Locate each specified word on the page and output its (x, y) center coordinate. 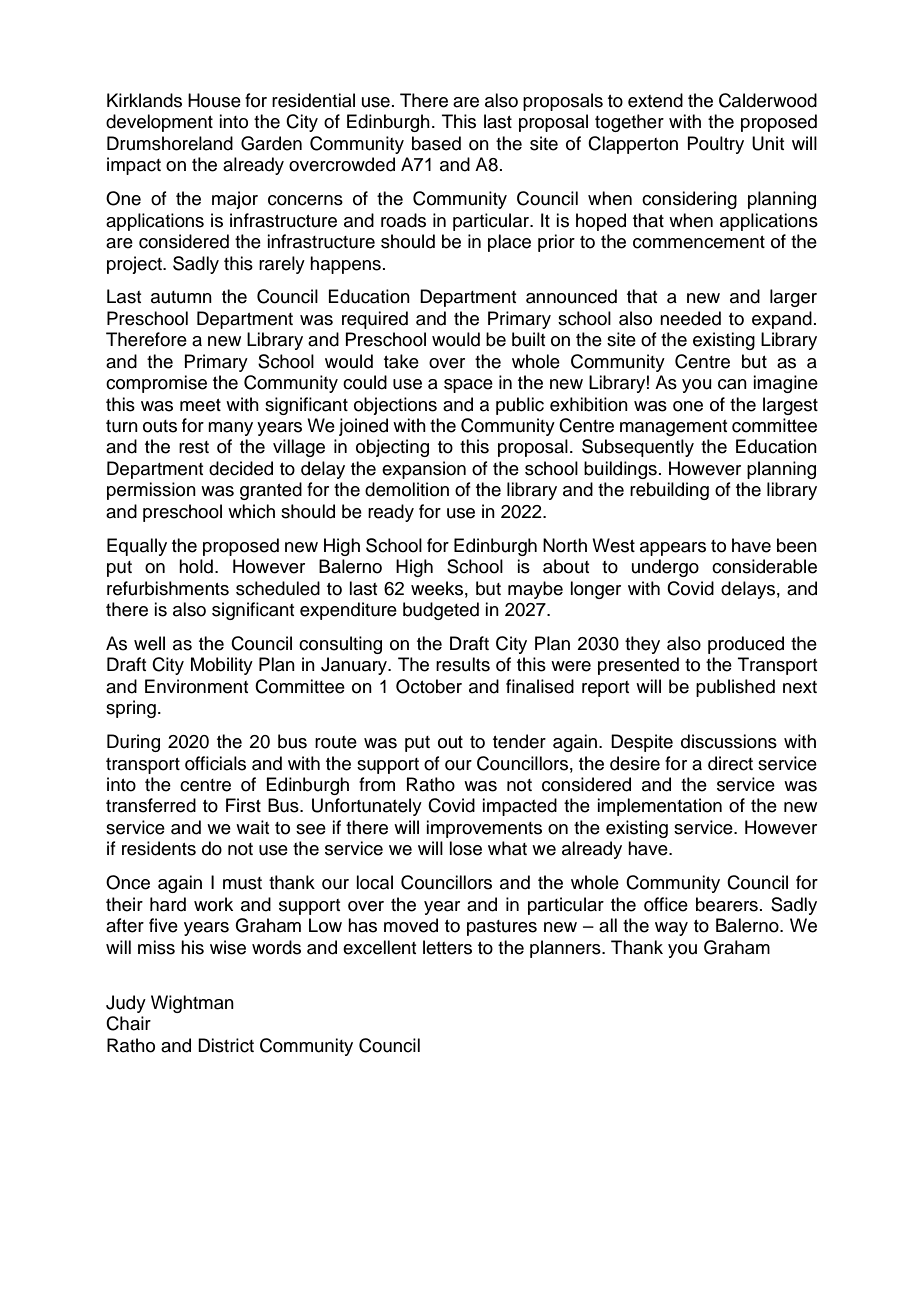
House (214, 100)
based (436, 143)
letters (447, 947)
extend (655, 100)
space (468, 386)
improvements (484, 829)
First (243, 805)
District (226, 1045)
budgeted (441, 611)
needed (690, 318)
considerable (764, 566)
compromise (156, 384)
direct (730, 763)
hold (196, 566)
